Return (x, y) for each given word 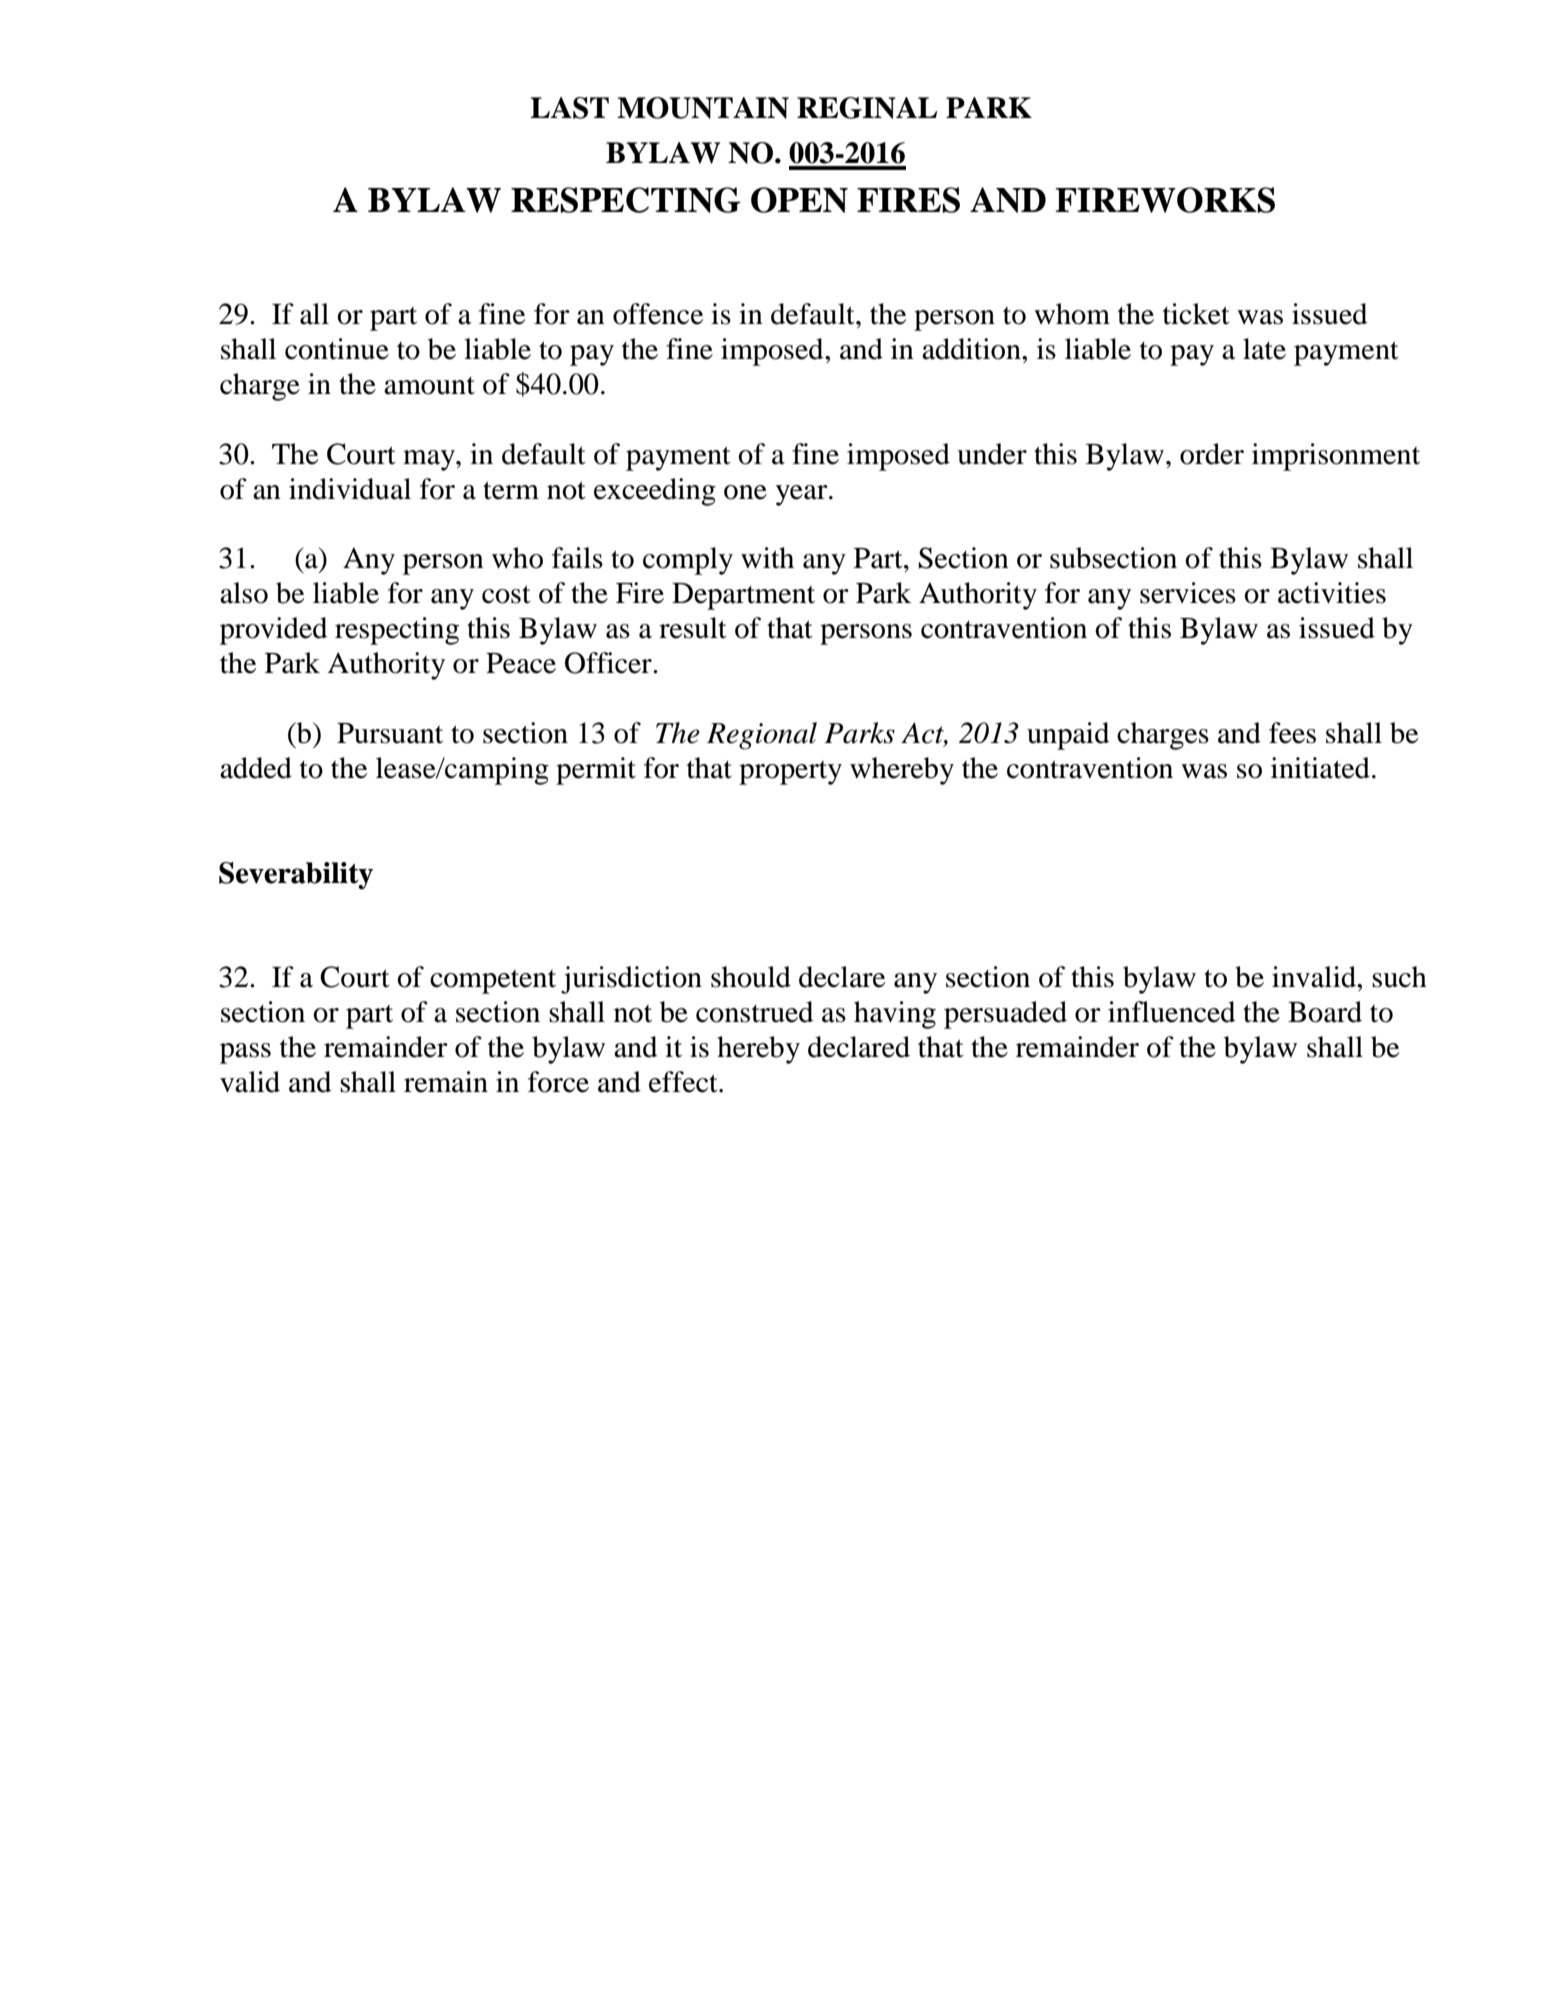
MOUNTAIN (703, 108)
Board (1325, 1012)
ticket (1196, 314)
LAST (569, 108)
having (895, 1015)
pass (245, 1053)
